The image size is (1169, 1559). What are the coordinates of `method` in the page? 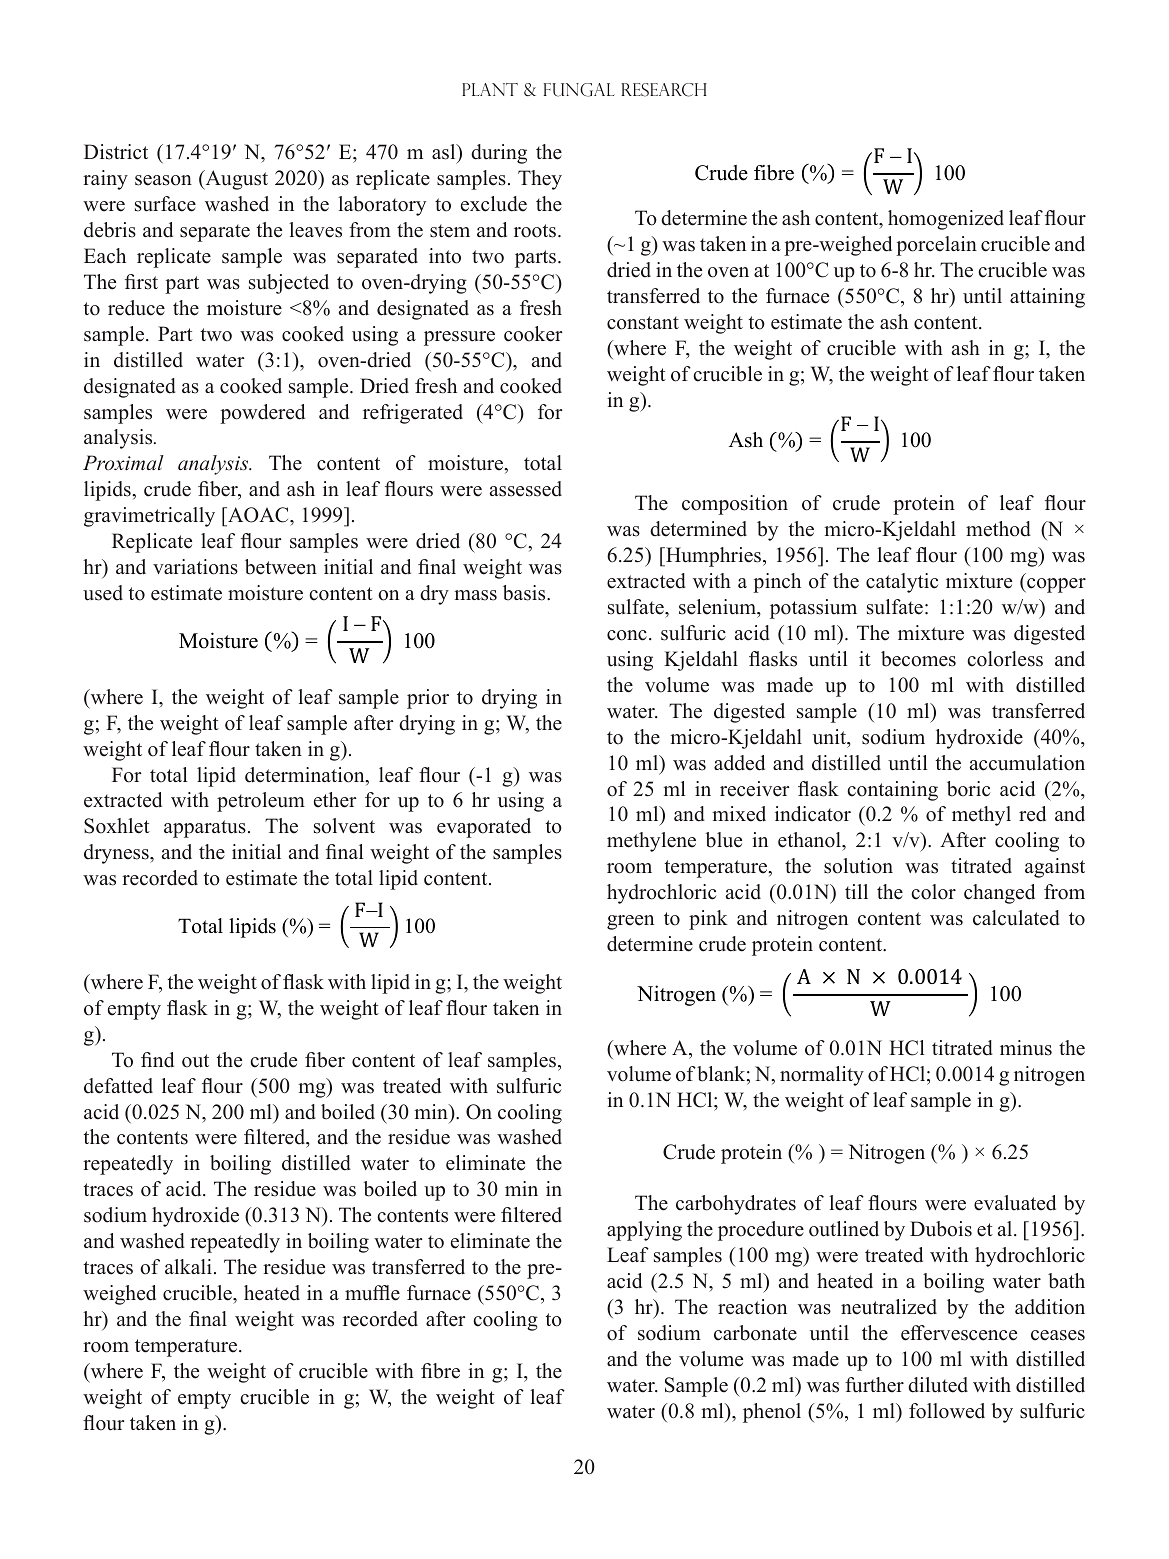 It's located at (998, 529).
